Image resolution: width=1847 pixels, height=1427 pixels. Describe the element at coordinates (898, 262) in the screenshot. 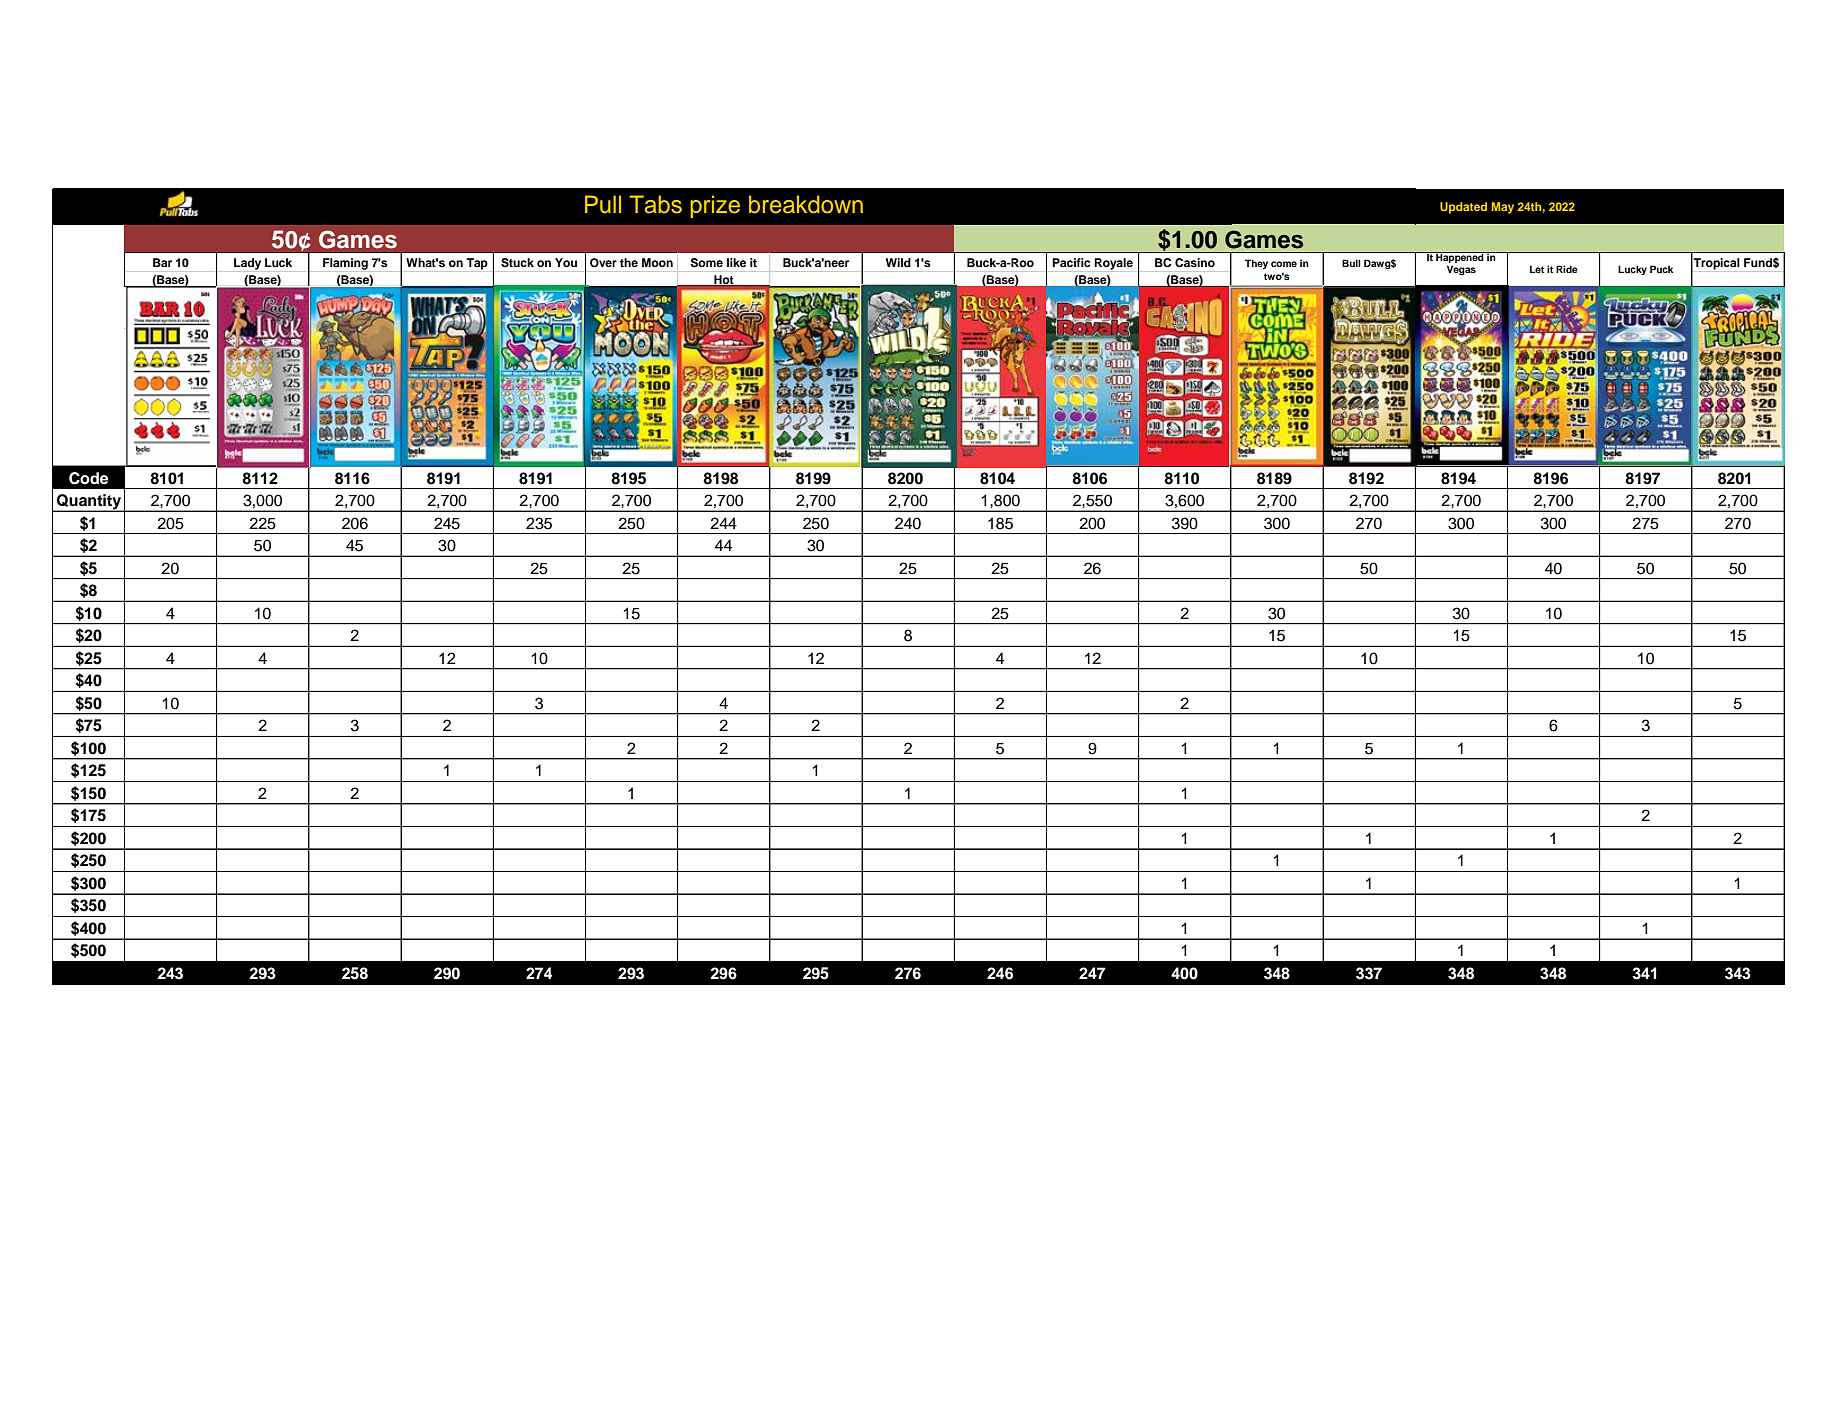

I see `Wild` at that location.
